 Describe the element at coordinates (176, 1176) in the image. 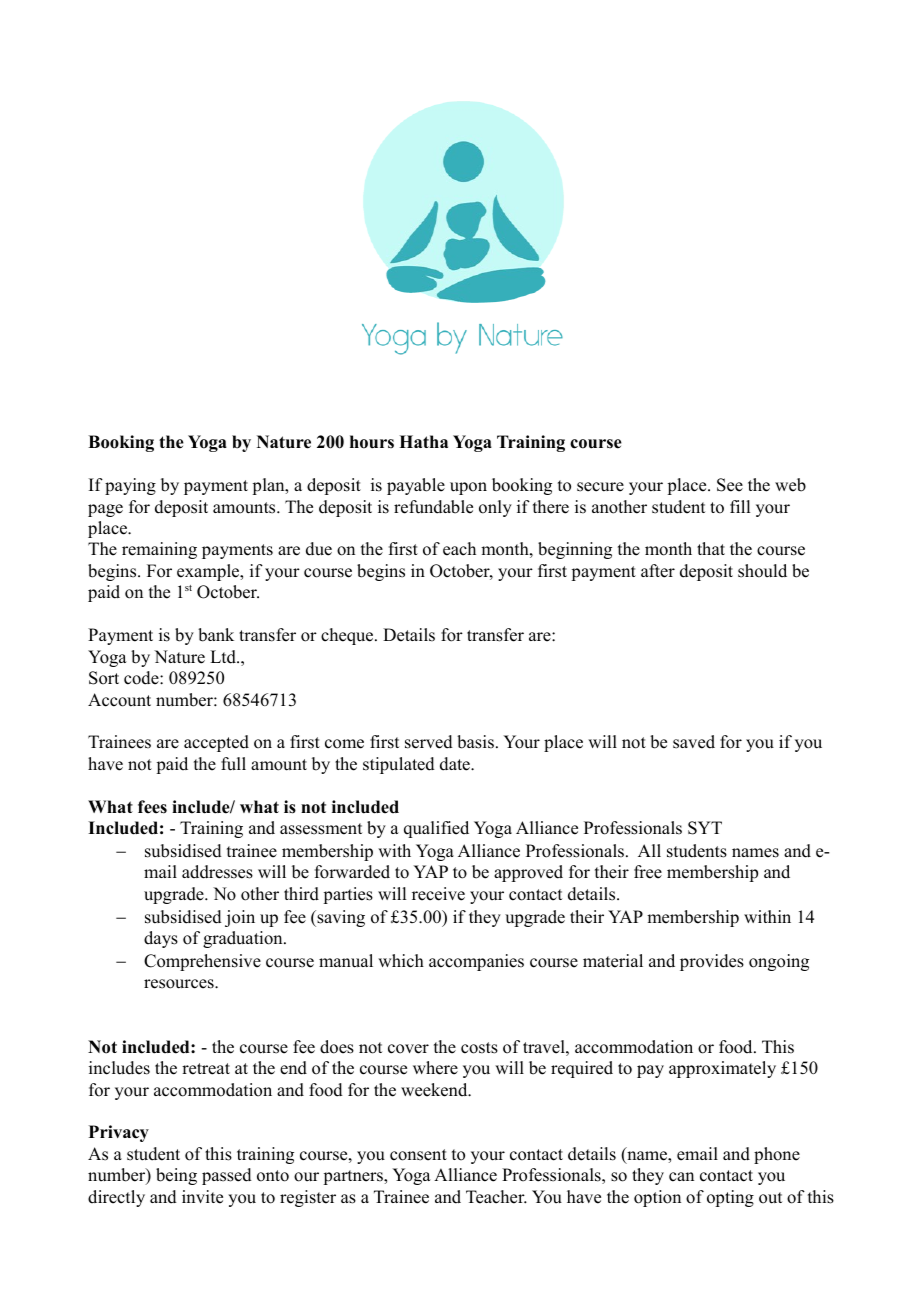

I see `being` at that location.
